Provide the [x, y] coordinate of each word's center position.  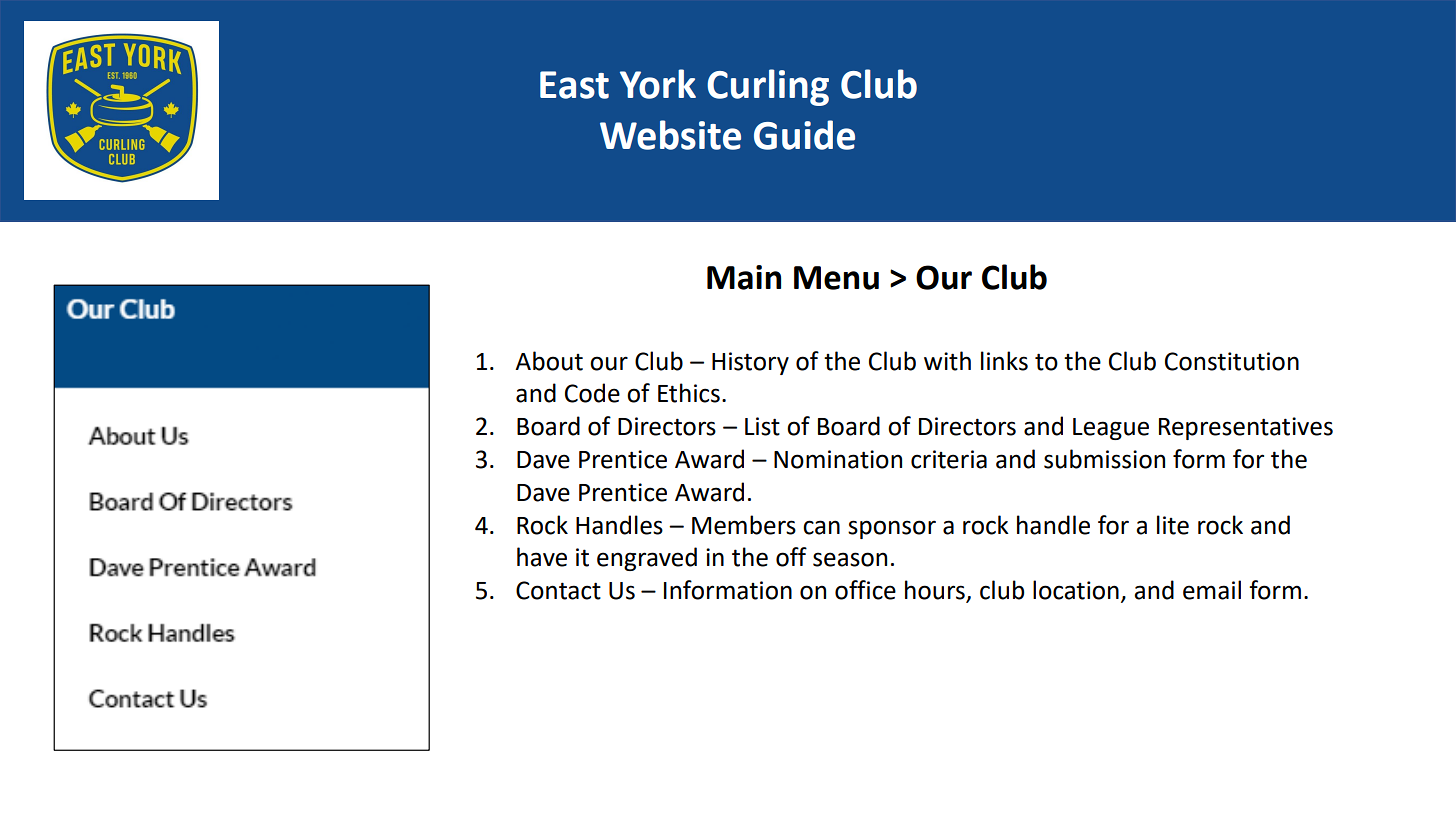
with [947, 361]
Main [744, 277]
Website [670, 135]
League [1111, 429]
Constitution [1232, 361]
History [750, 363]
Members [744, 525]
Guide [804, 135]
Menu [836, 278]
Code [592, 393]
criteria [949, 459]
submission [1104, 459]
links [1004, 361]
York [658, 84]
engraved [647, 559]
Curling [768, 87]
